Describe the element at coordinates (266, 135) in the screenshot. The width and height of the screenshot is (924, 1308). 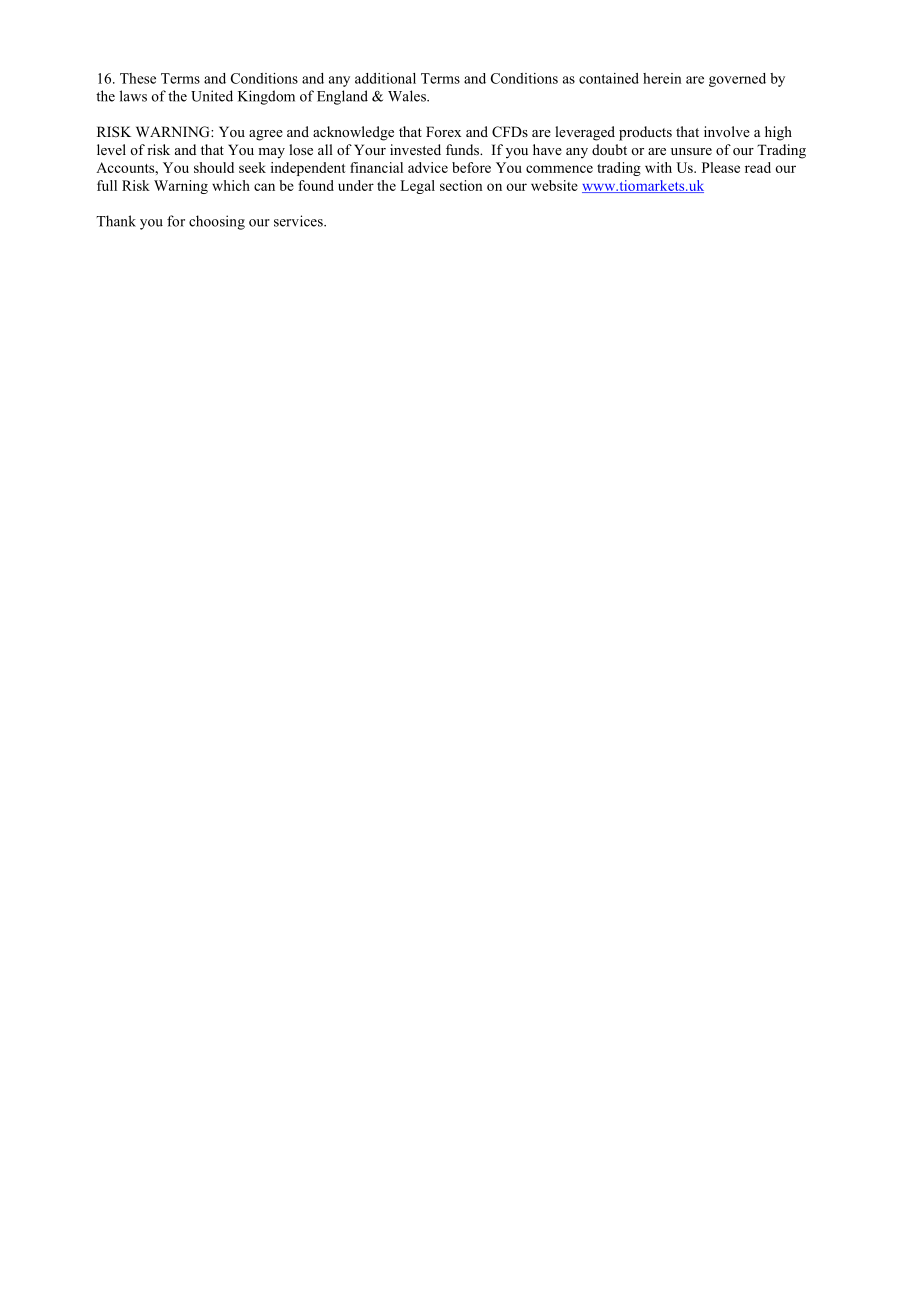
I see `agree` at that location.
